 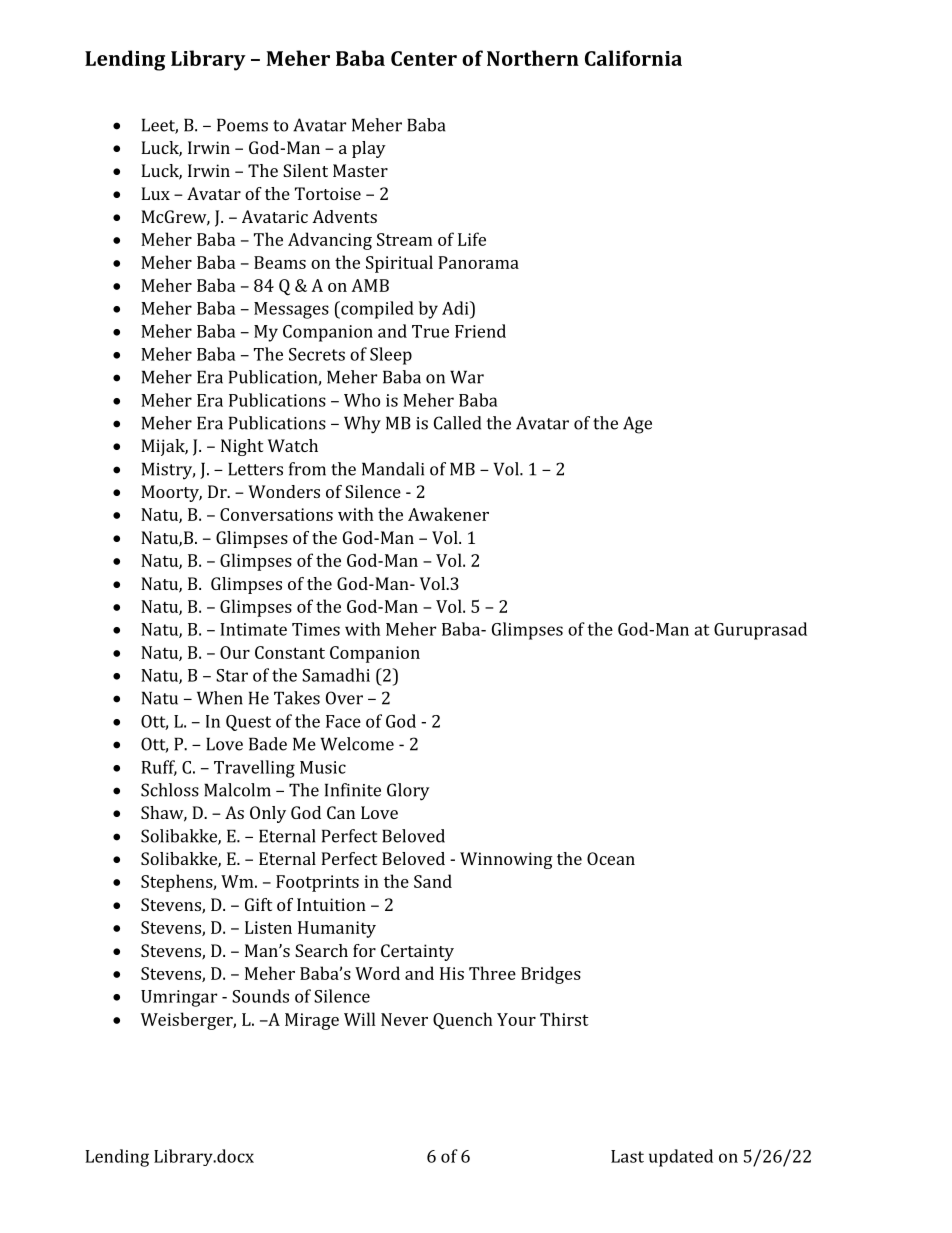 I want to click on California, so click(x=633, y=58).
